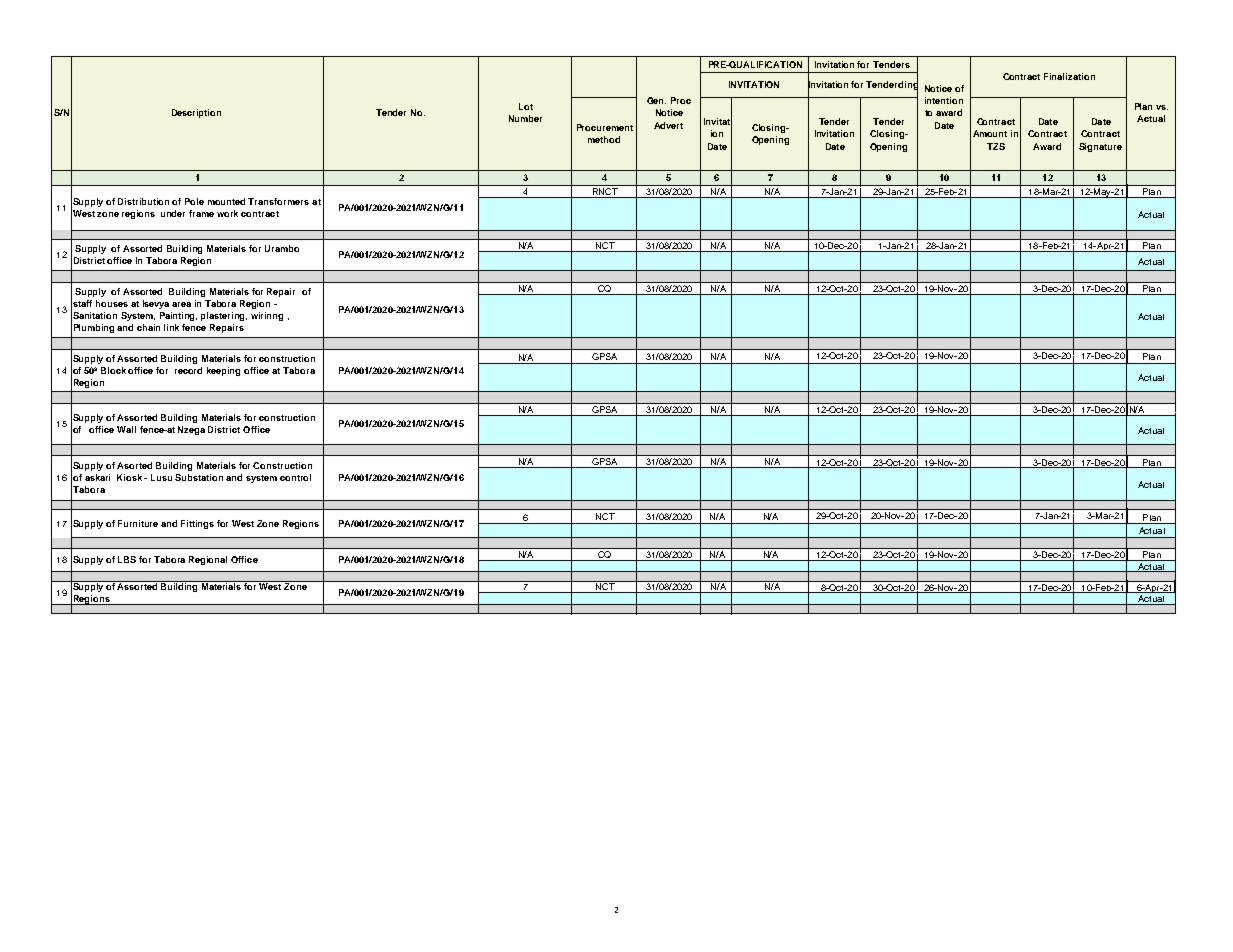 This document has width=1233, height=952. What do you see at coordinates (295, 477) in the document?
I see `control` at bounding box center [295, 477].
